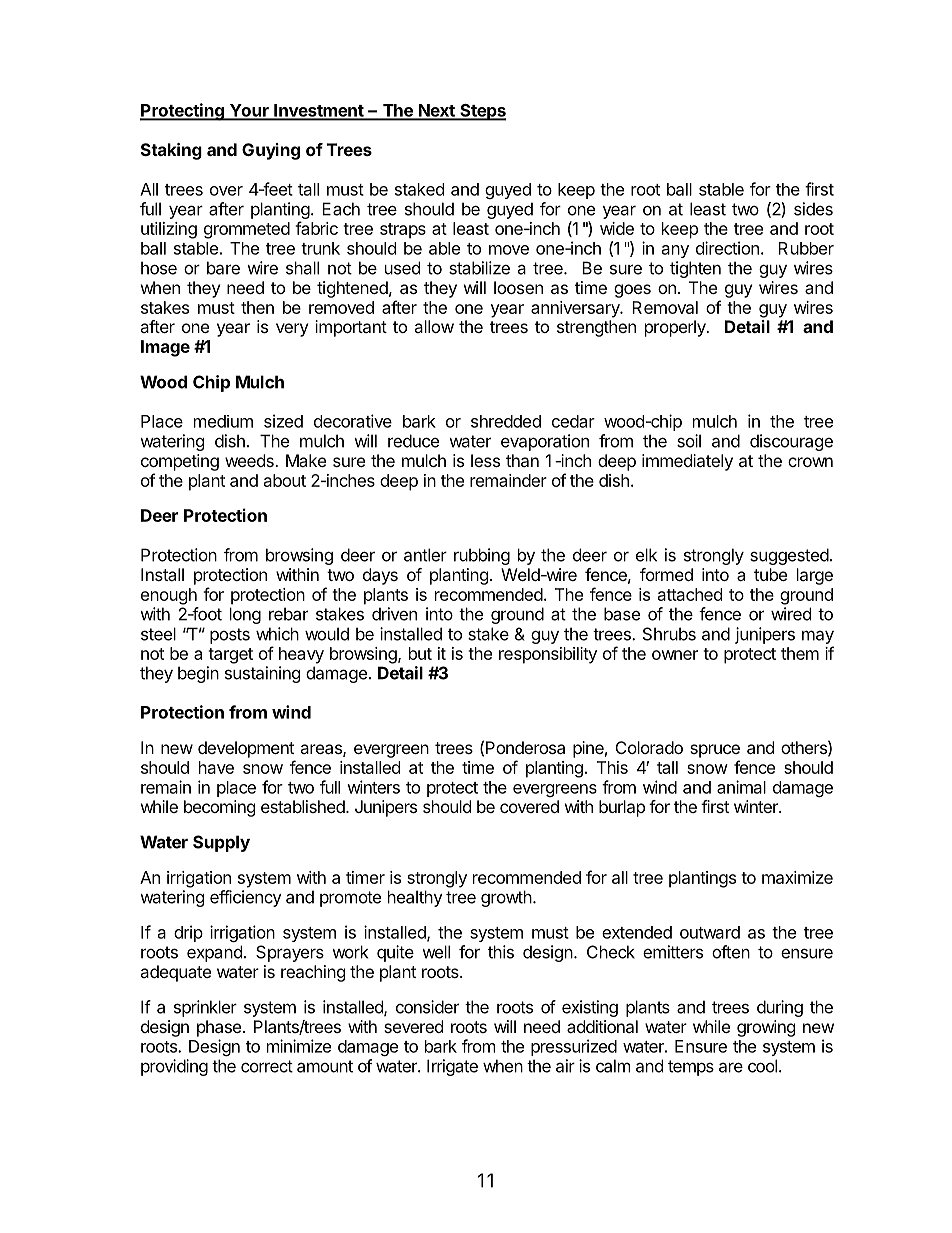 This screenshot has width=952, height=1233. I want to click on medium, so click(223, 421).
